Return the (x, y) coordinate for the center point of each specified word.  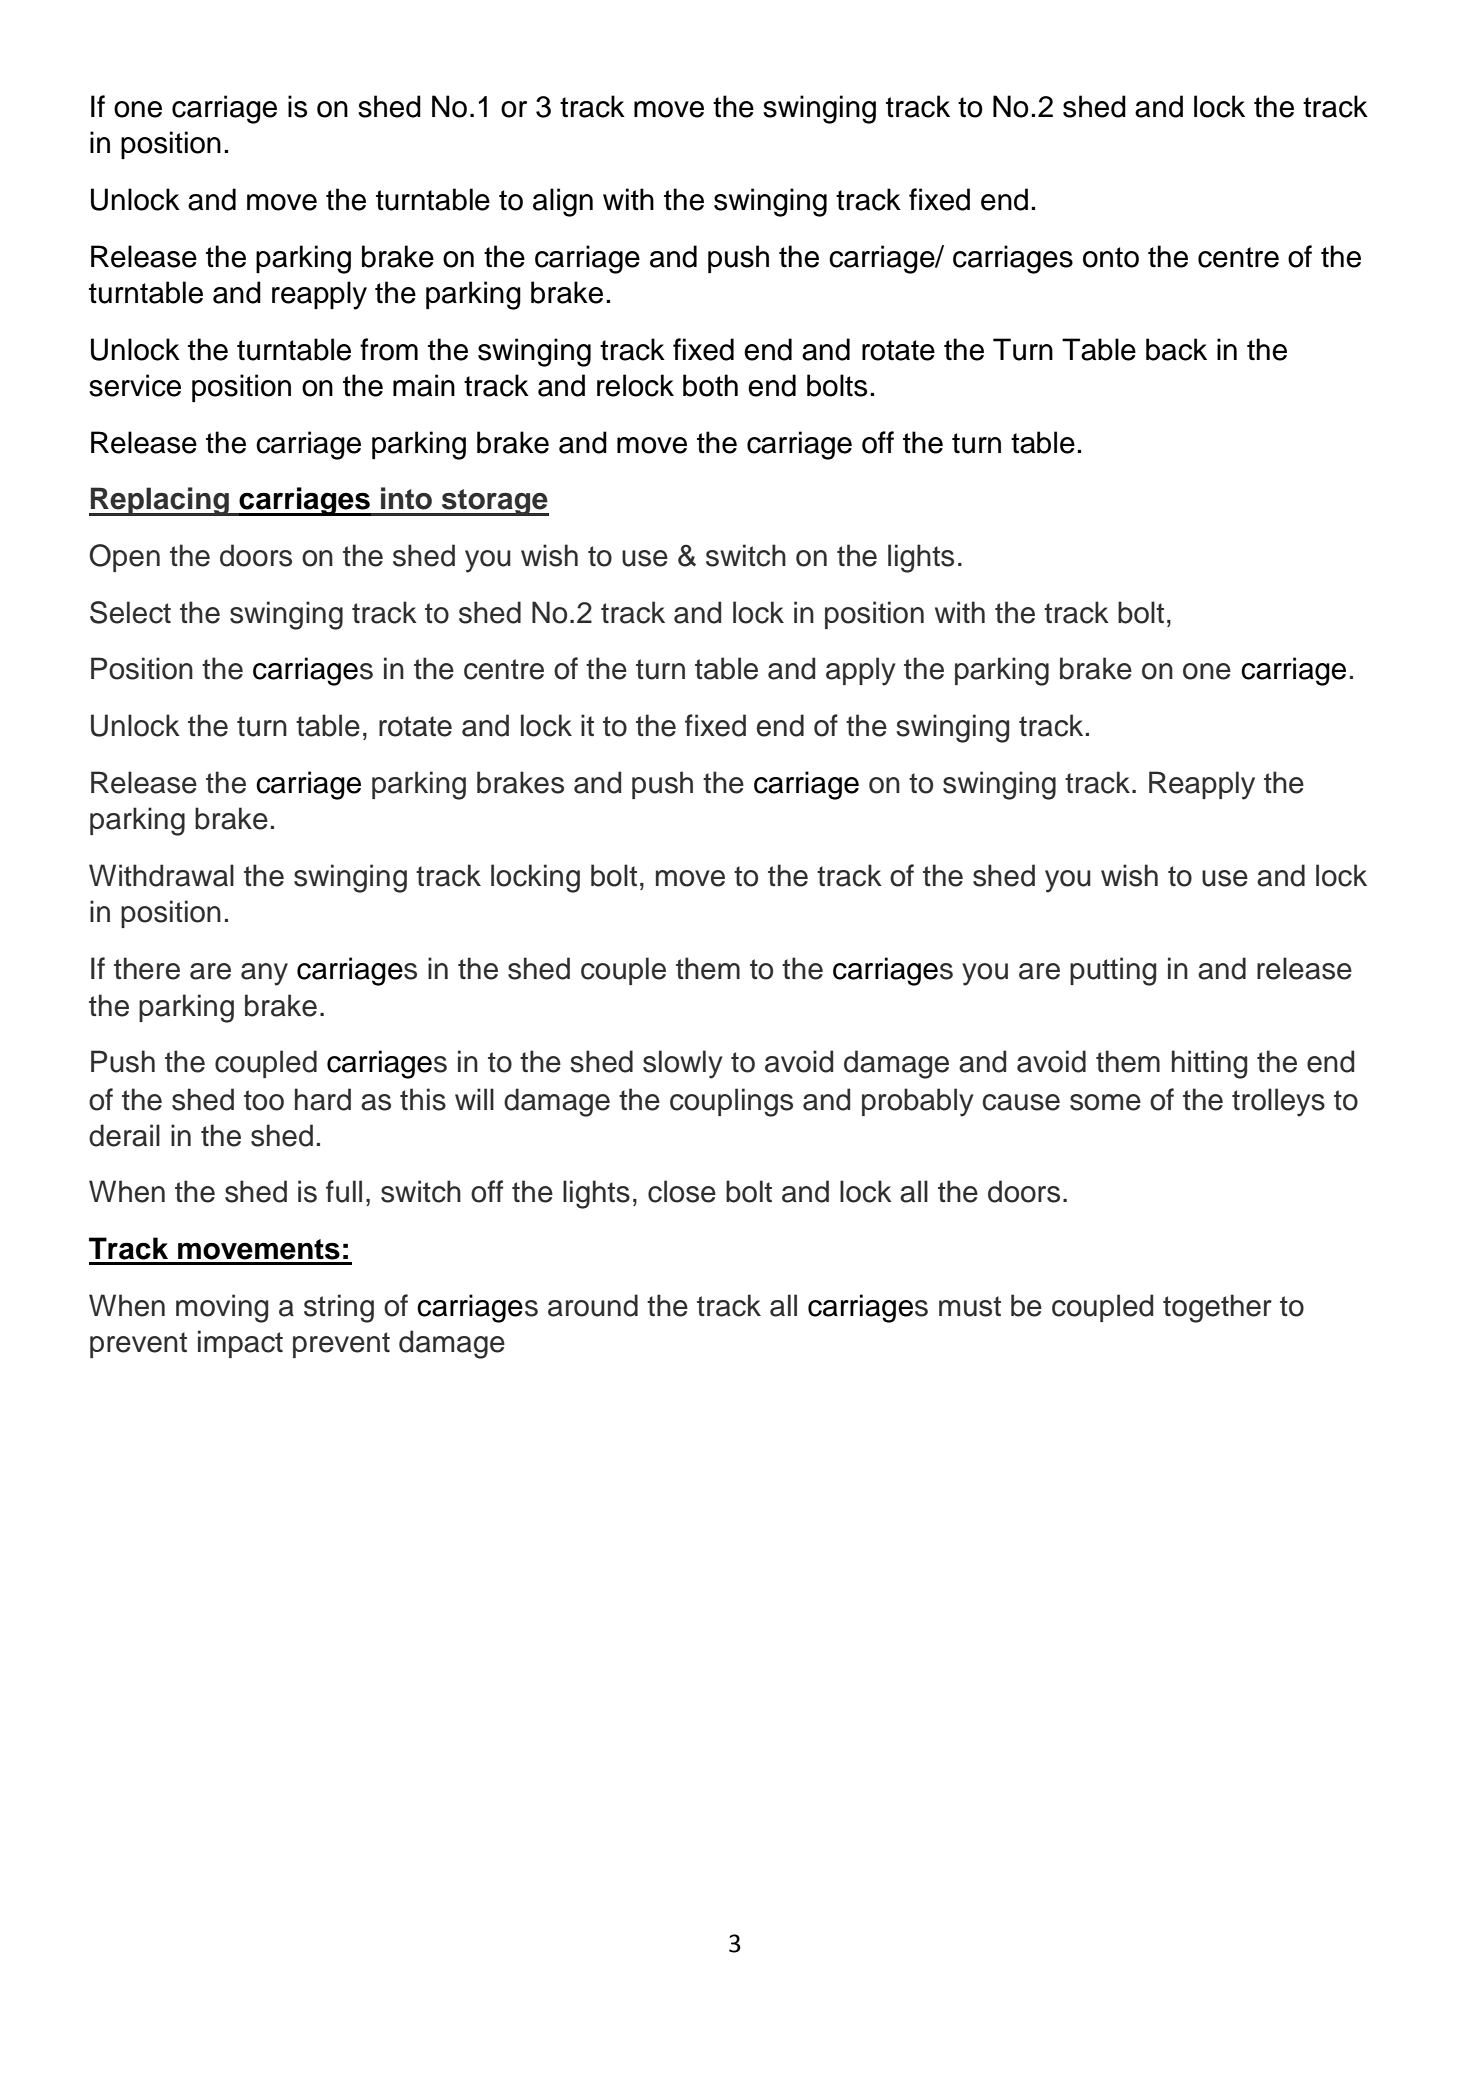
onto (1111, 257)
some (1105, 1102)
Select (130, 612)
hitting (1209, 1064)
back (1176, 349)
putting (1113, 971)
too (264, 1100)
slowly (682, 1064)
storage (494, 502)
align (563, 202)
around (593, 1305)
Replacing (160, 501)
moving (222, 1308)
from (389, 349)
